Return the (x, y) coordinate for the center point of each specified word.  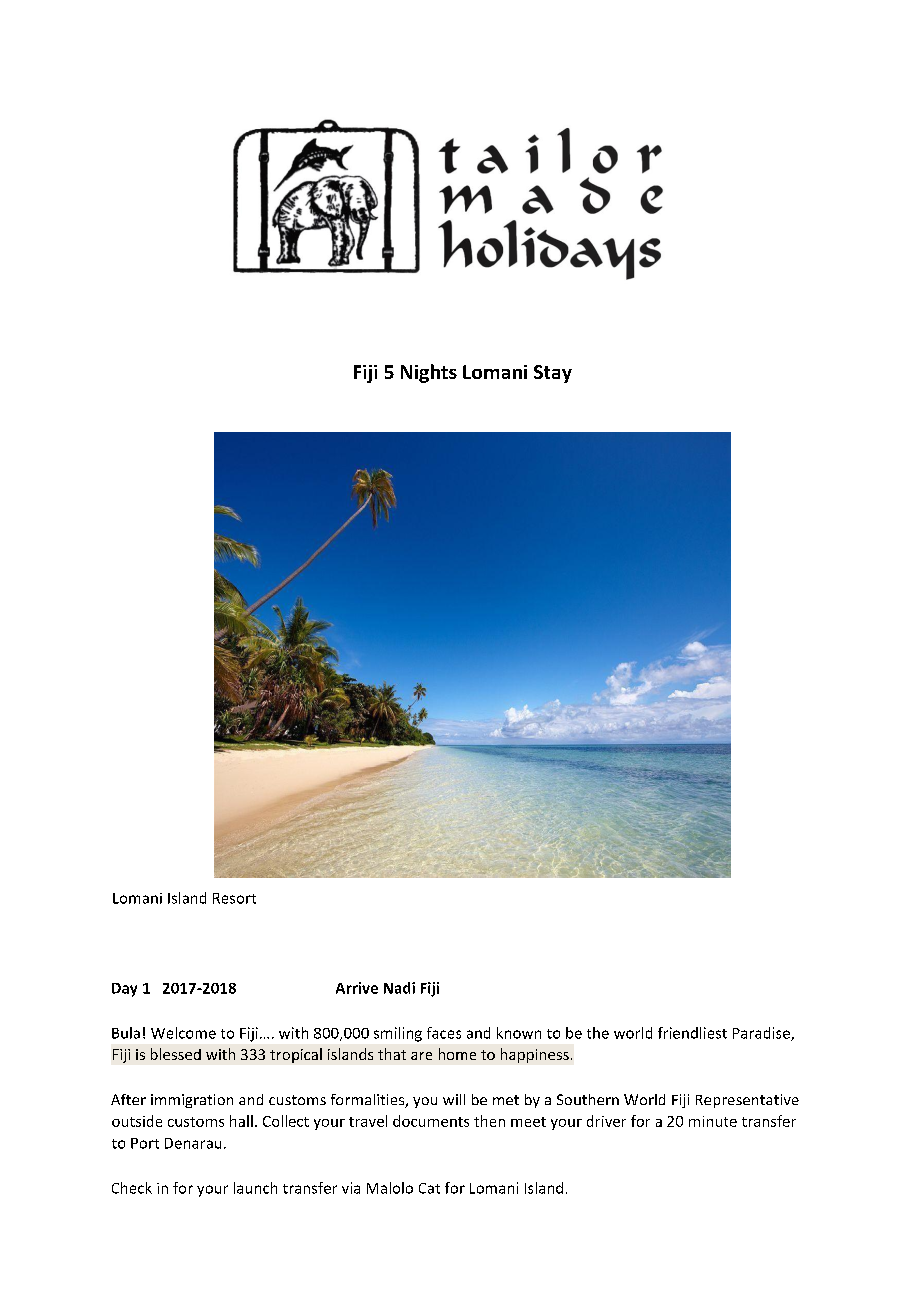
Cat (429, 1188)
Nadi (399, 988)
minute (713, 1121)
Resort (234, 898)
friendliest (692, 1033)
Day (124, 990)
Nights (429, 373)
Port (145, 1143)
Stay (553, 374)
